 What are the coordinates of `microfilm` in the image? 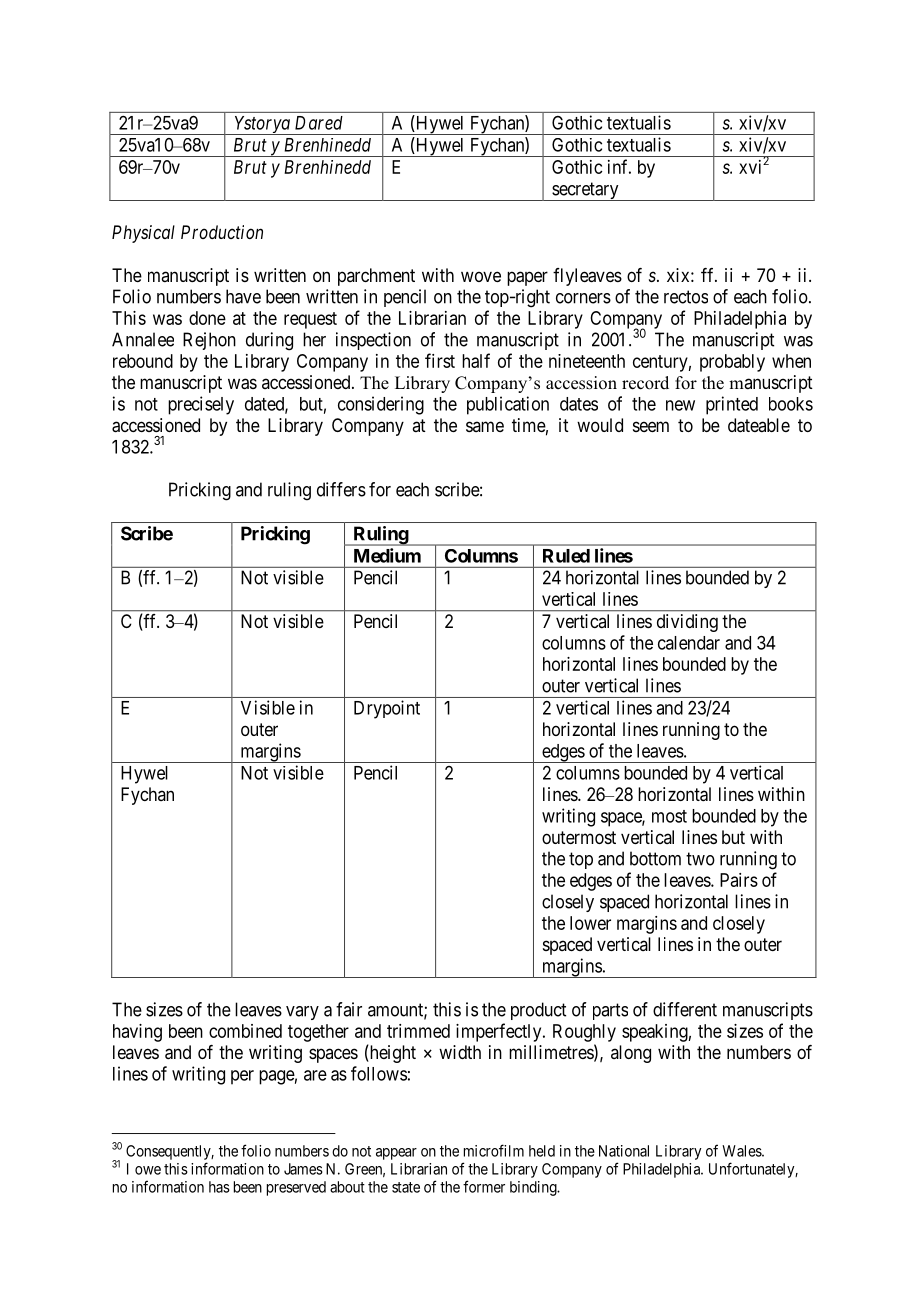 It's located at (494, 1150).
